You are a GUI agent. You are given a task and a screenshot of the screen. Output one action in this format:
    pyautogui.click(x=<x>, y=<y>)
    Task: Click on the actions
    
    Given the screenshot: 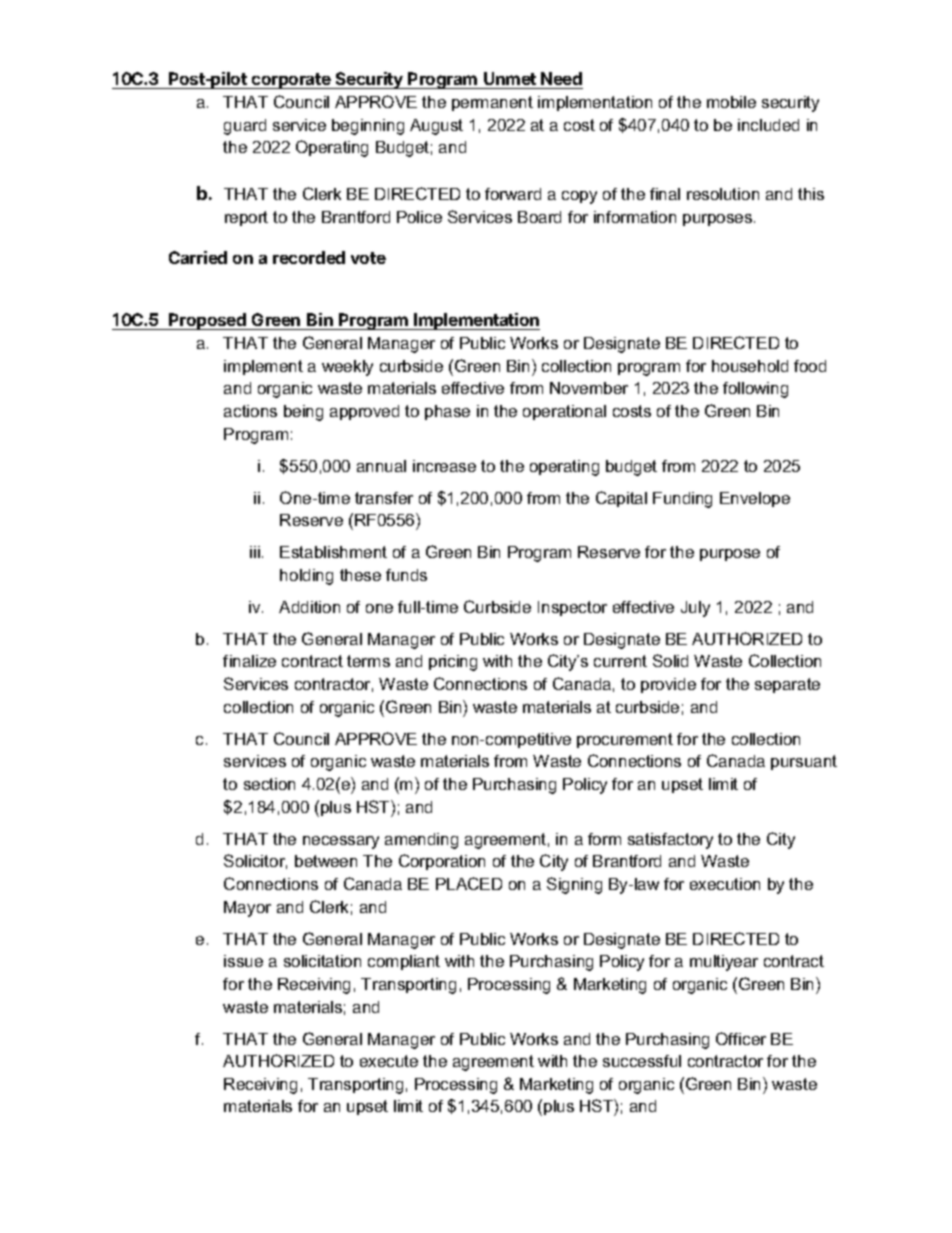 What is the action you would take?
    pyautogui.click(x=250, y=411)
